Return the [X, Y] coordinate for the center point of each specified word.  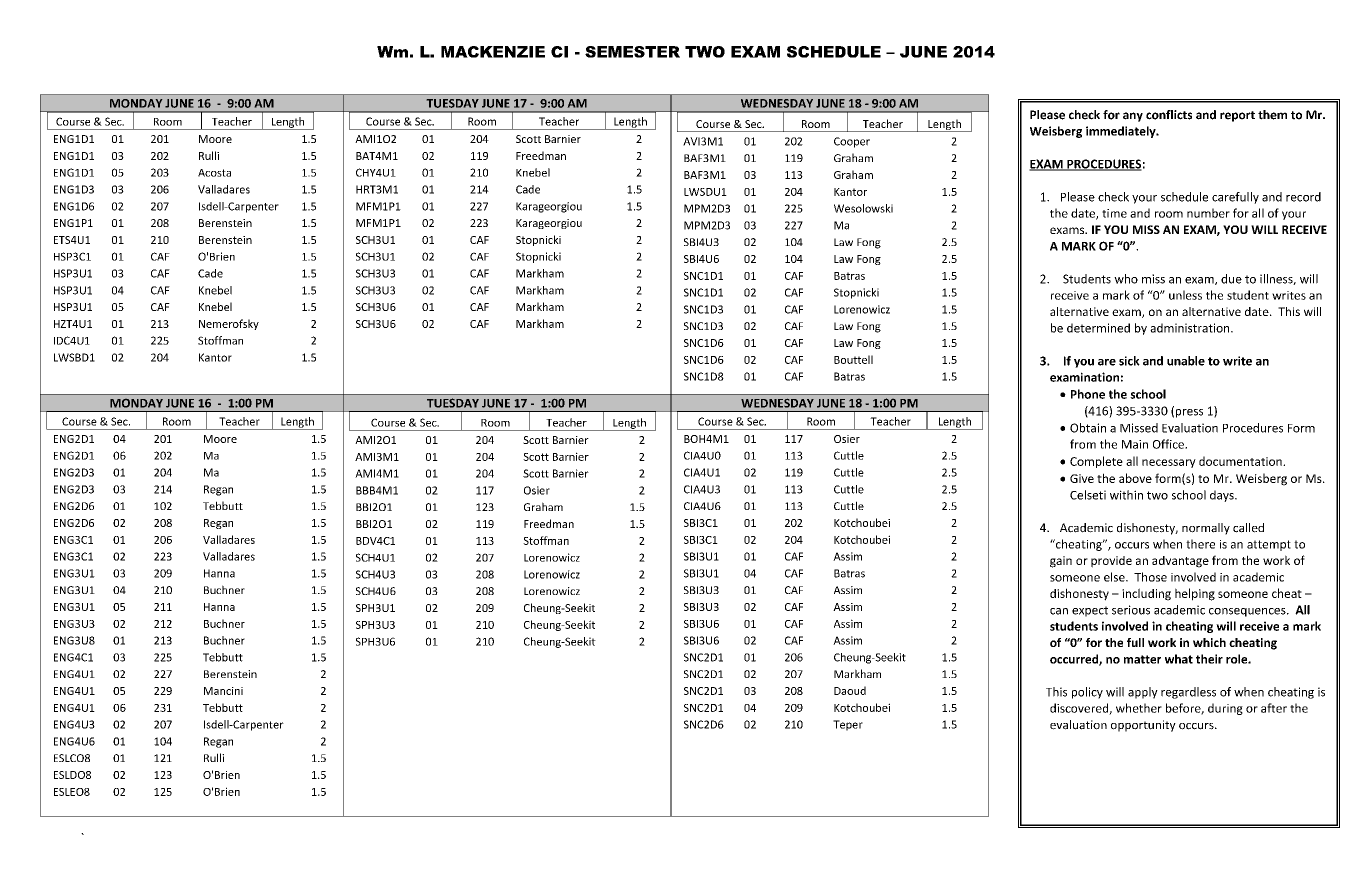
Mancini [223, 691]
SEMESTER [632, 52]
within [1126, 495]
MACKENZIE [493, 52]
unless [1185, 295]
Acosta [214, 173]
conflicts [1169, 115]
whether [1139, 708]
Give [1082, 478]
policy [1087, 693]
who [1126, 279]
